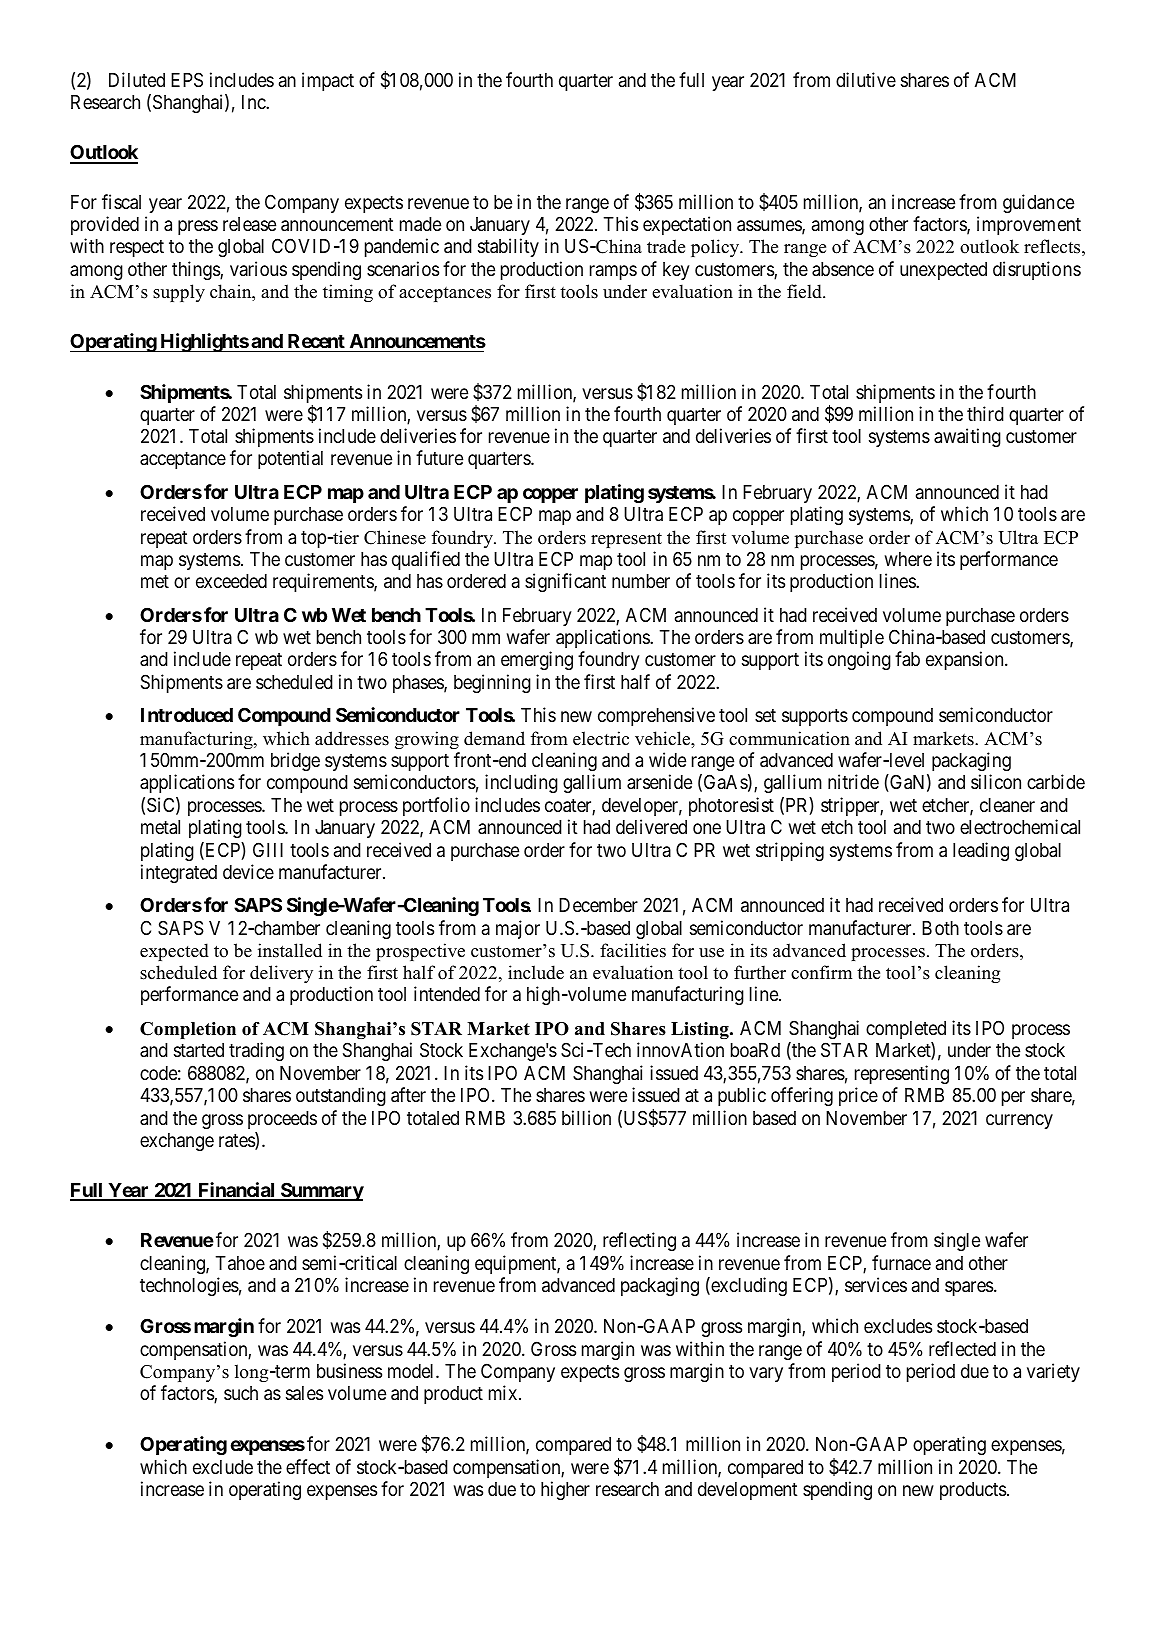  I want to click on development, so click(747, 1491).
